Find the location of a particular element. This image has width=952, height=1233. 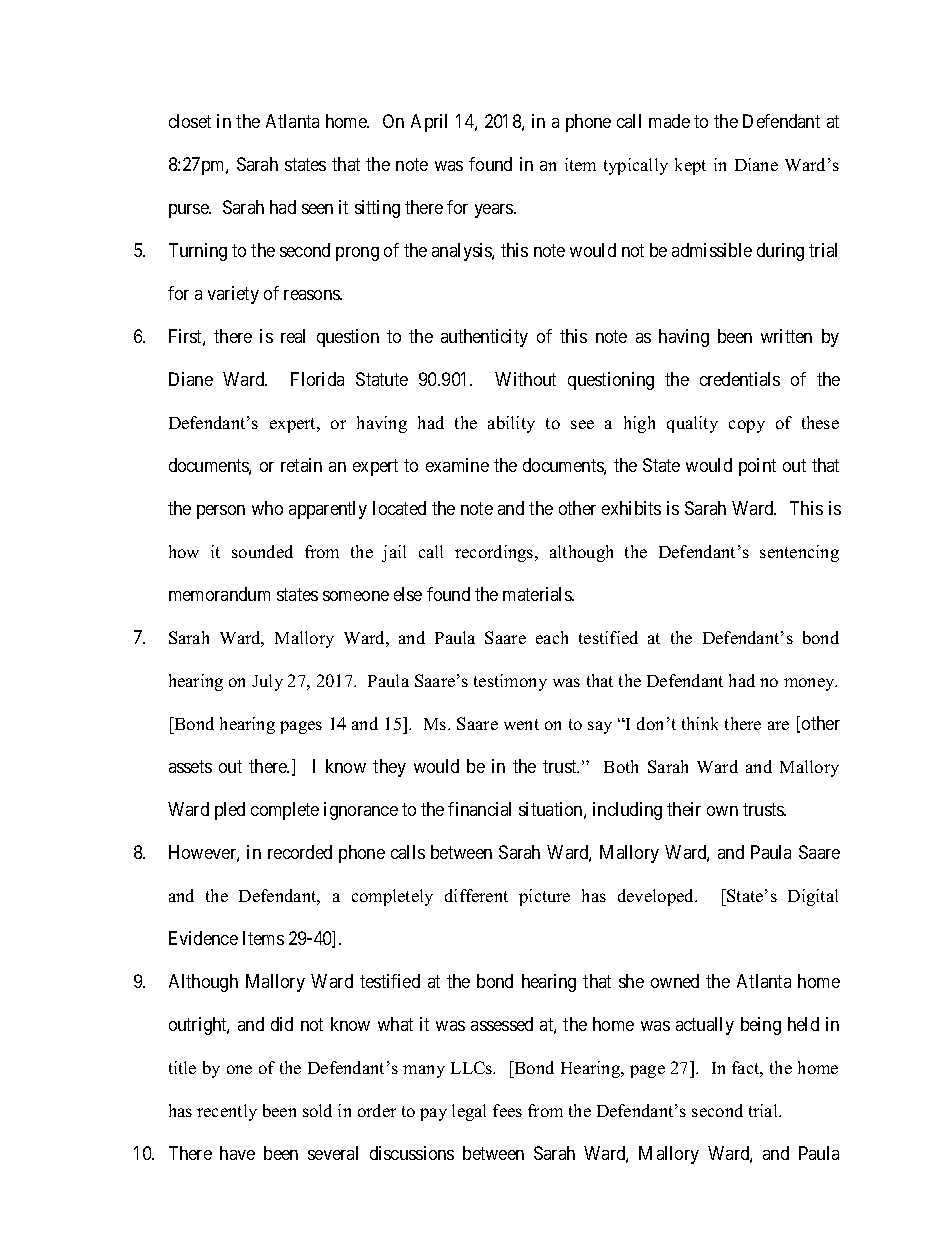

kept is located at coordinates (690, 166).
